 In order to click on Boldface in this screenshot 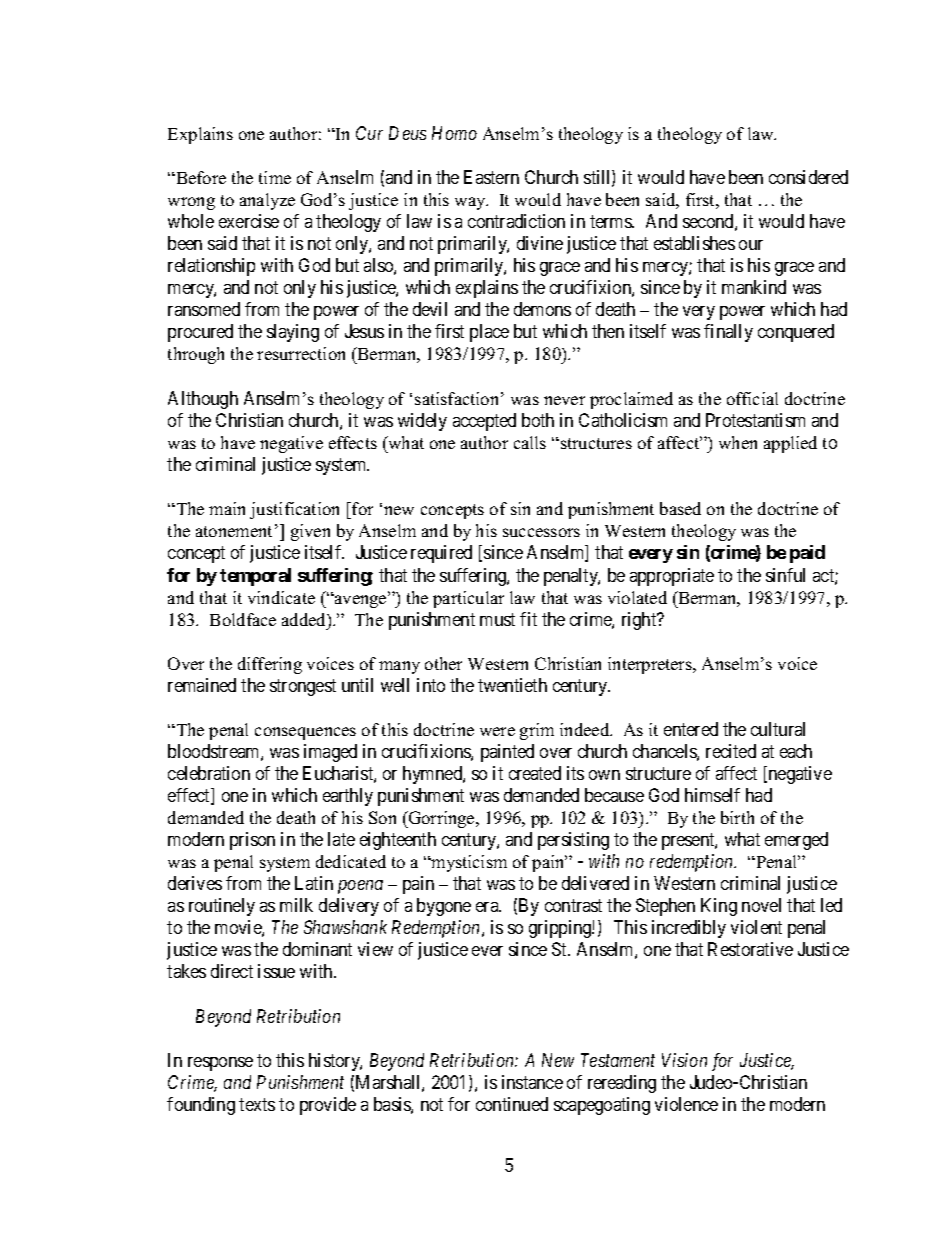, I will do `click(243, 619)`.
